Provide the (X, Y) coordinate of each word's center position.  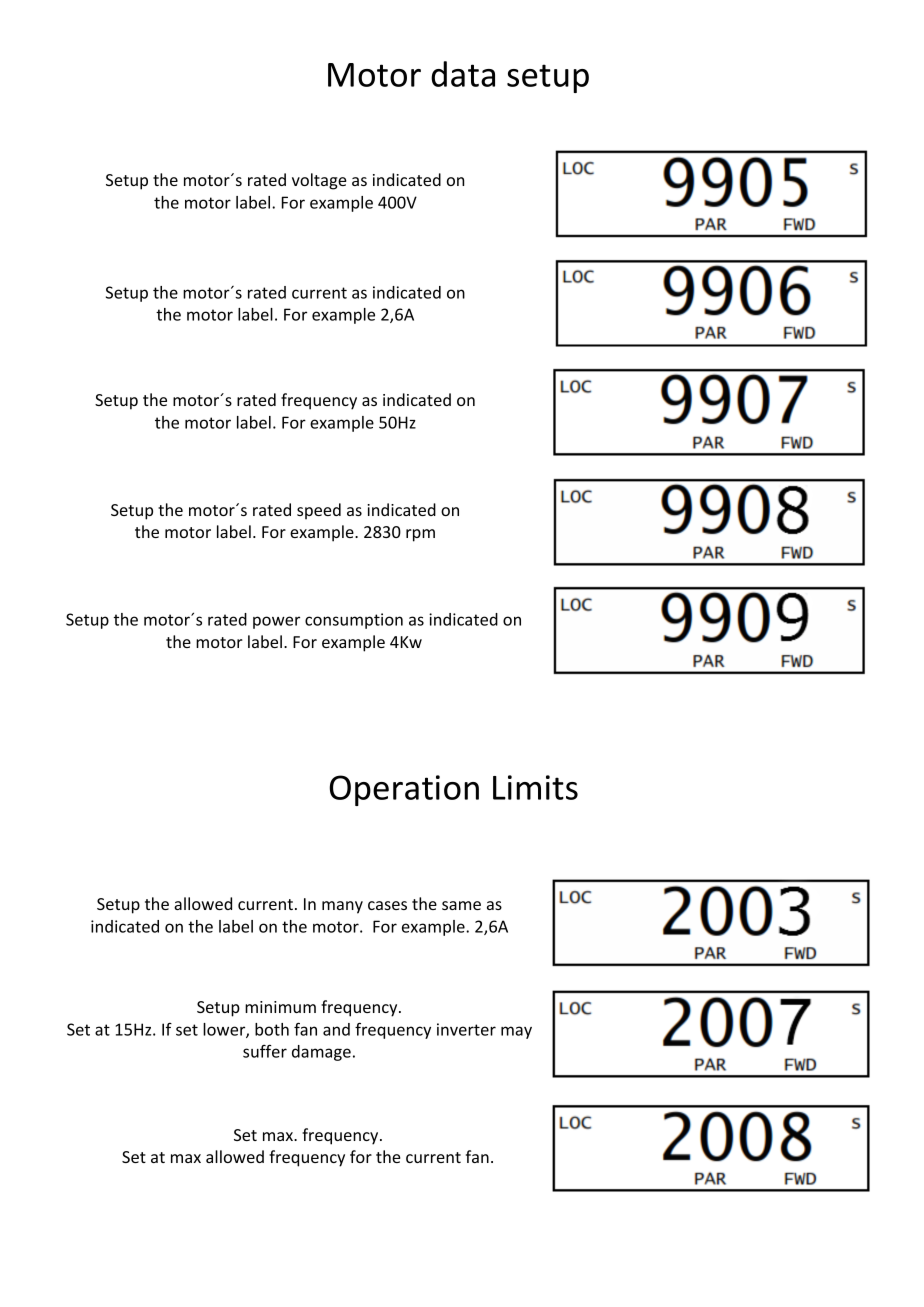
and (336, 1029)
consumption (354, 621)
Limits (535, 787)
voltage (319, 181)
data (463, 74)
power (276, 622)
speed (319, 511)
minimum (280, 1007)
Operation (404, 790)
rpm (420, 535)
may (516, 1032)
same (461, 905)
